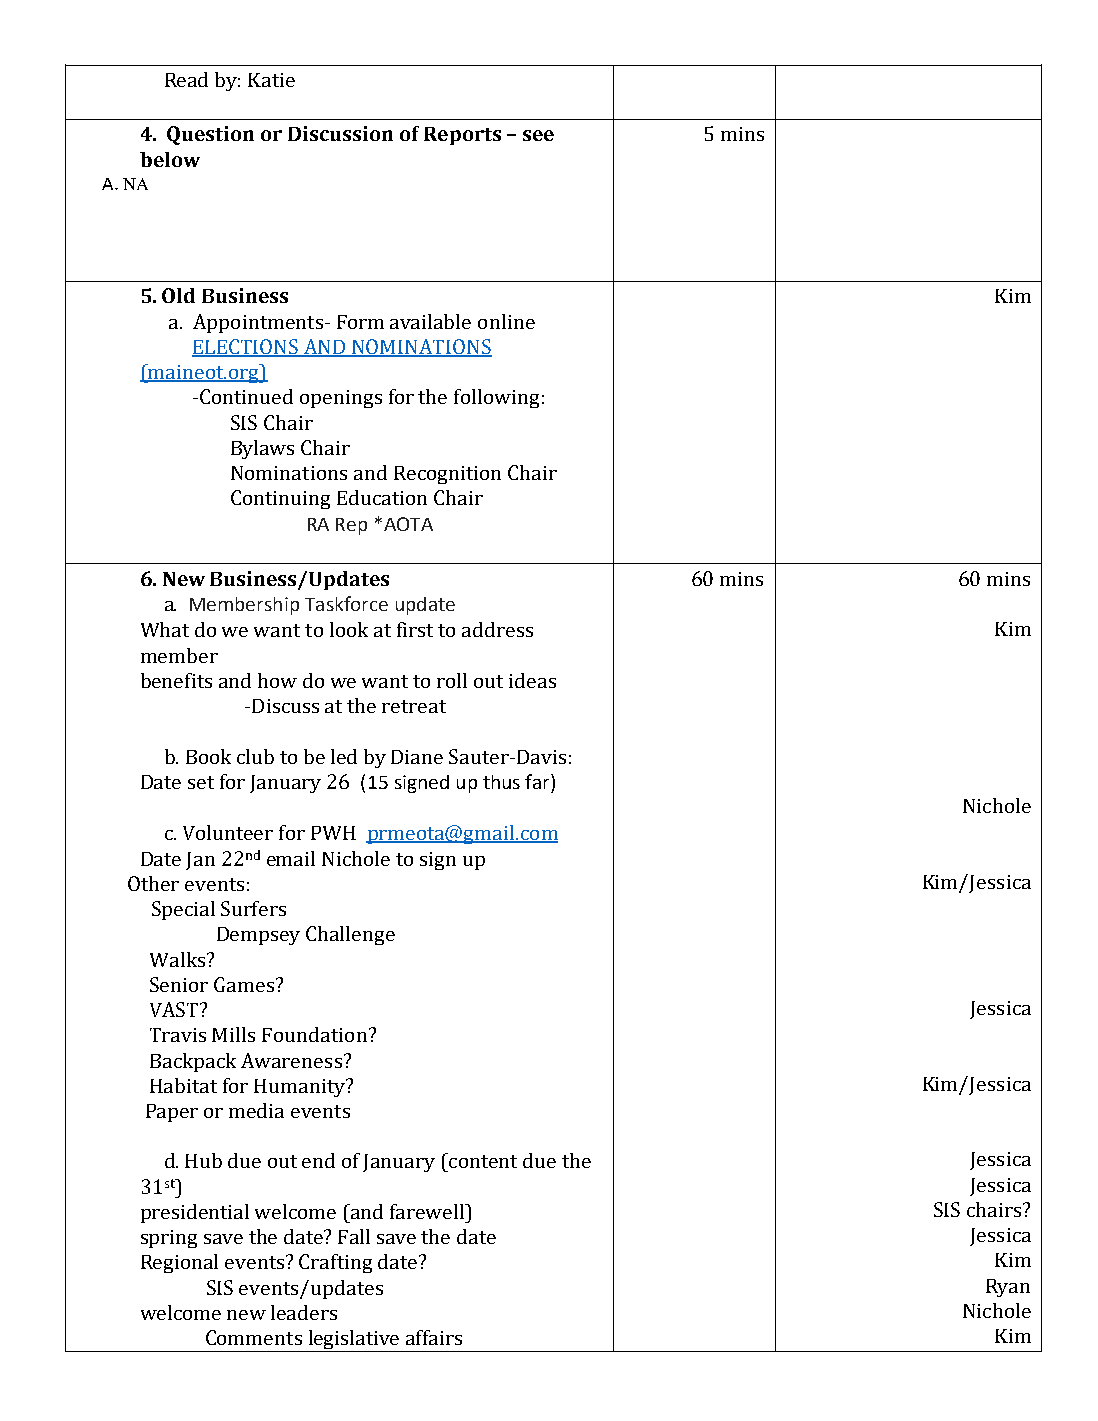  Describe the element at coordinates (538, 135) in the screenshot. I see `see` at that location.
